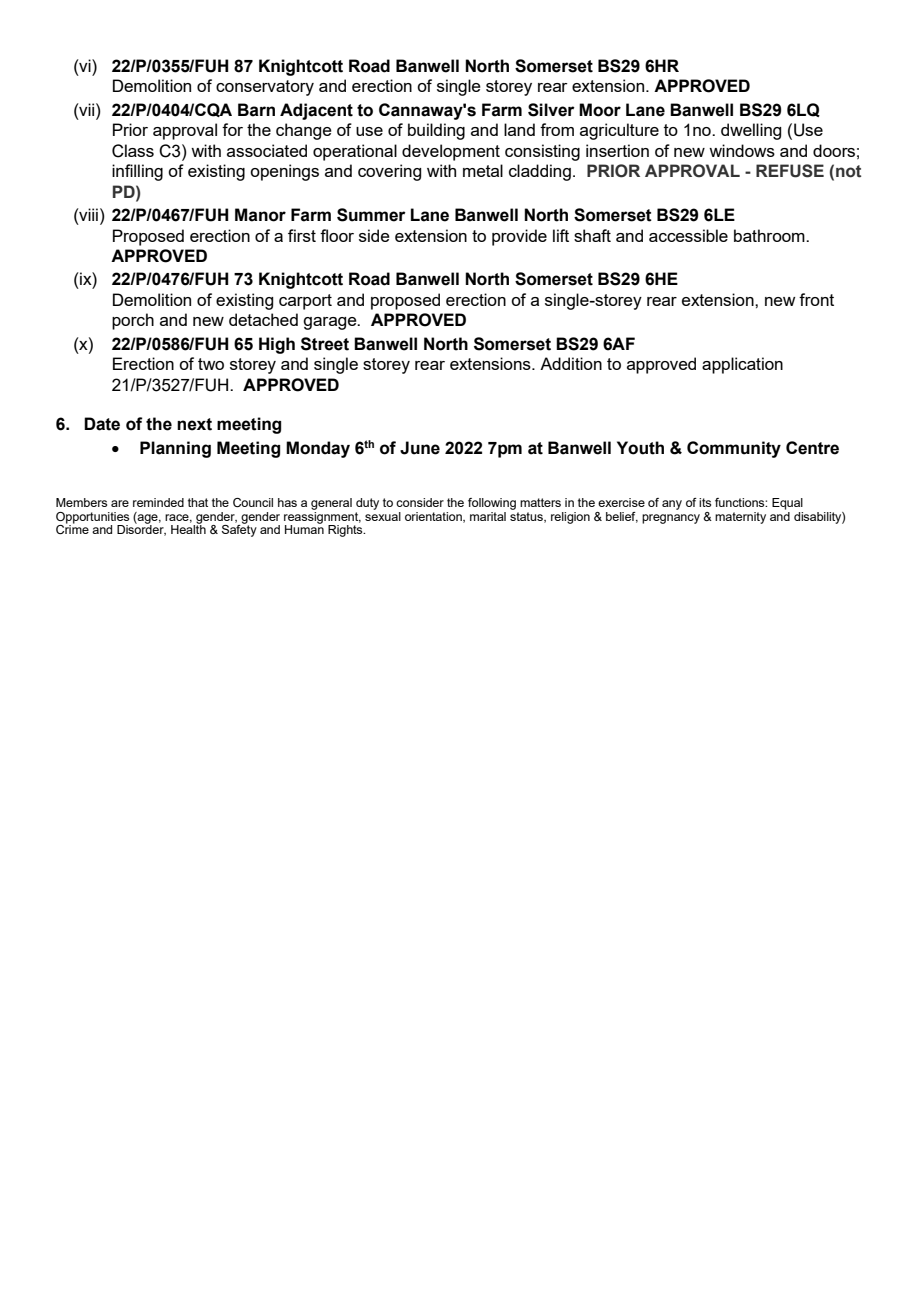  I want to click on Addition, so click(571, 363).
